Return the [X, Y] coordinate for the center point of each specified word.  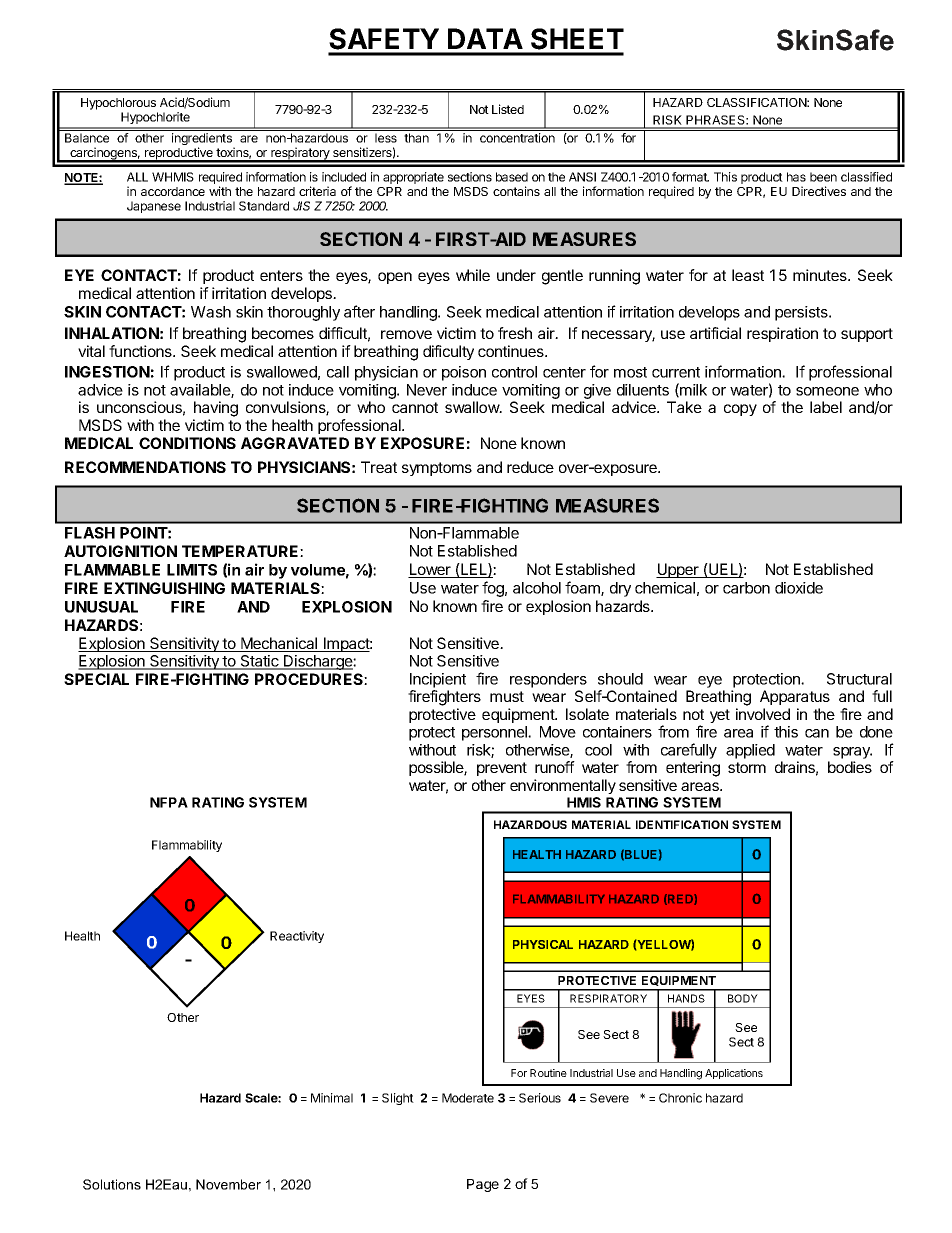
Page [483, 1185]
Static [259, 662]
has [796, 177]
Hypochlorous [118, 104]
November [228, 1184]
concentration [517, 138]
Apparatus [795, 697]
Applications [734, 1074]
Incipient [438, 680]
